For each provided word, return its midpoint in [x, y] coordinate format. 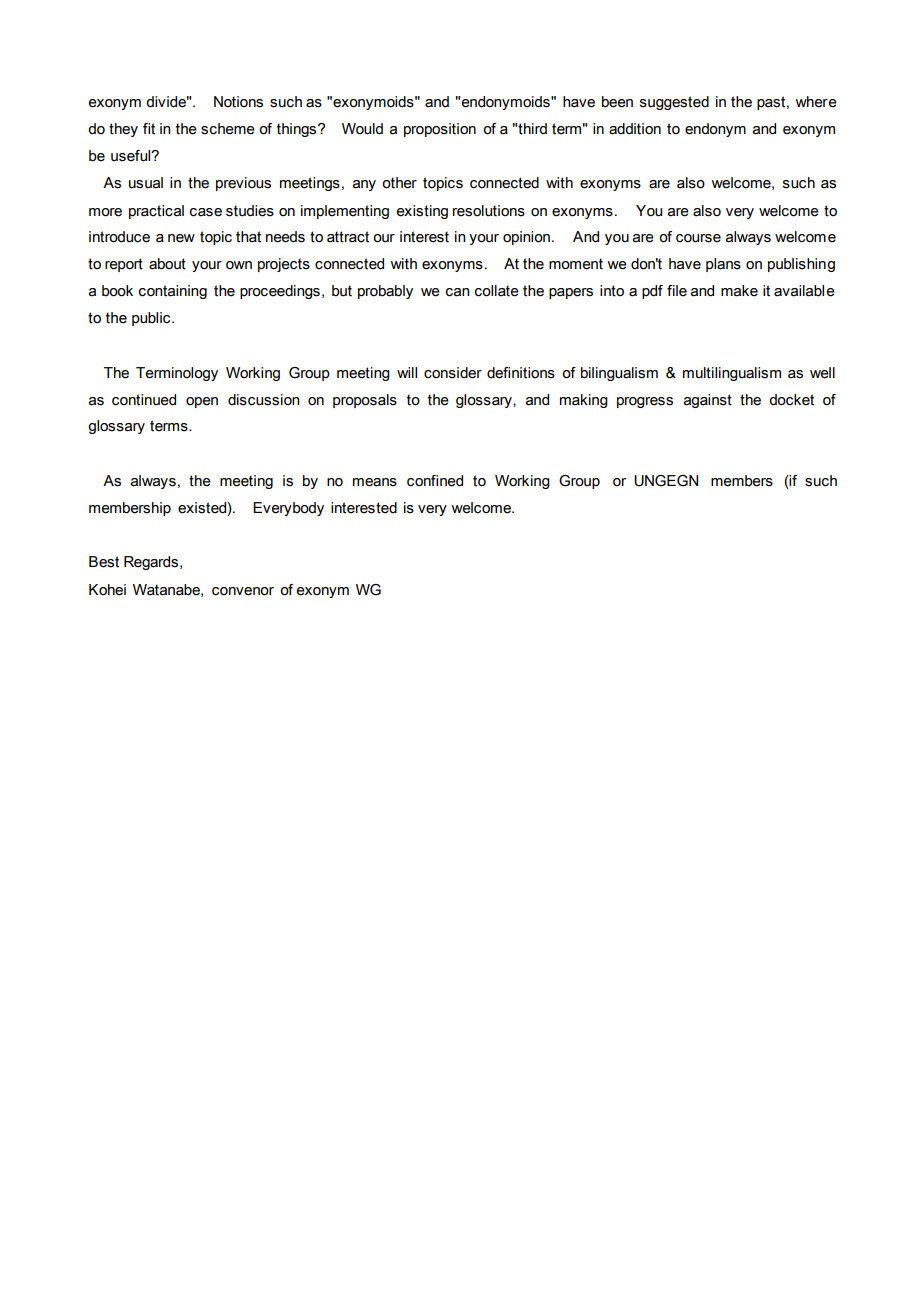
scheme [228, 129]
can [458, 292]
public [152, 319]
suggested [674, 103]
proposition [440, 130]
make [739, 291]
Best [104, 562]
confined [435, 481]
